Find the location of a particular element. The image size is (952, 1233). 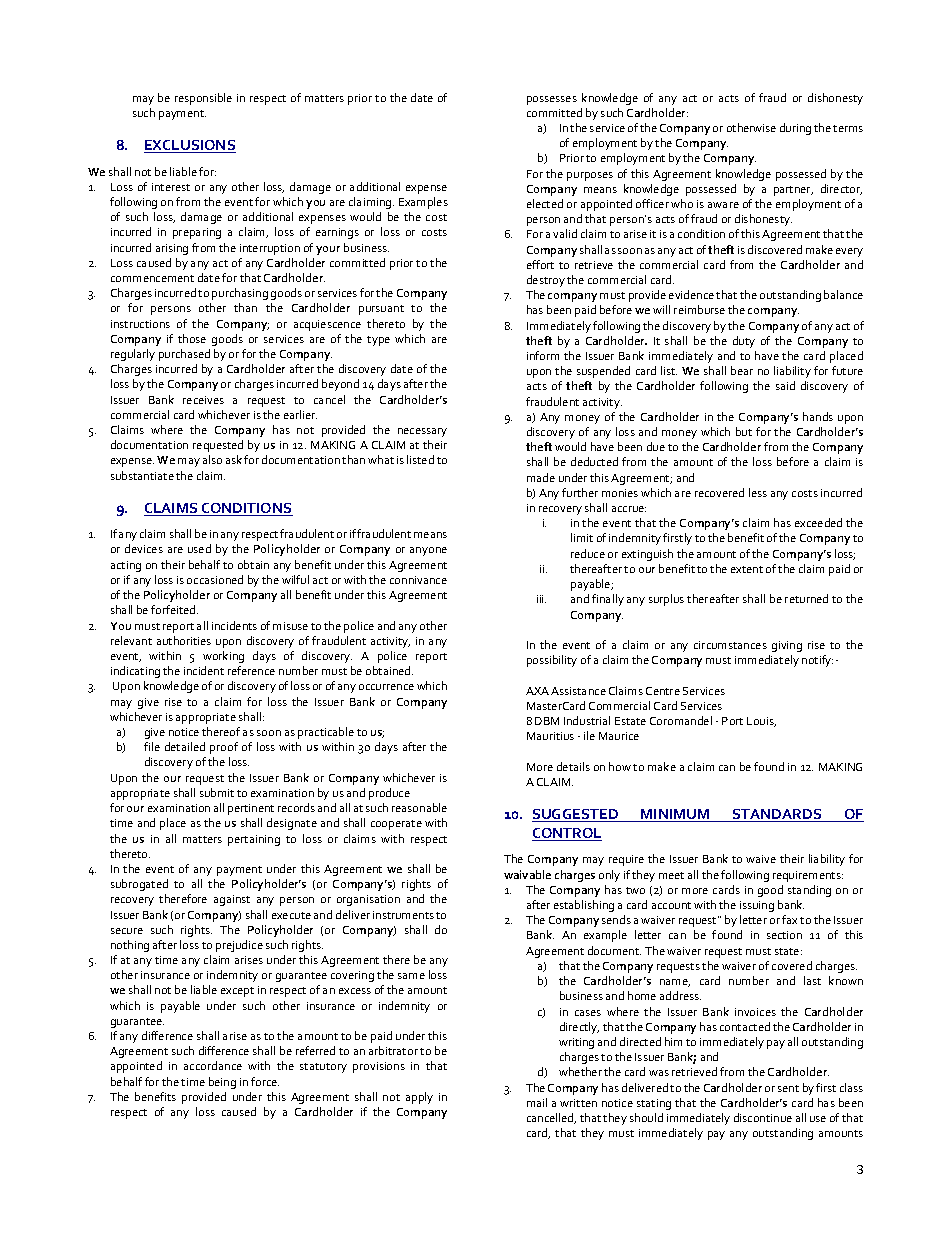

mail is located at coordinates (537, 1102).
